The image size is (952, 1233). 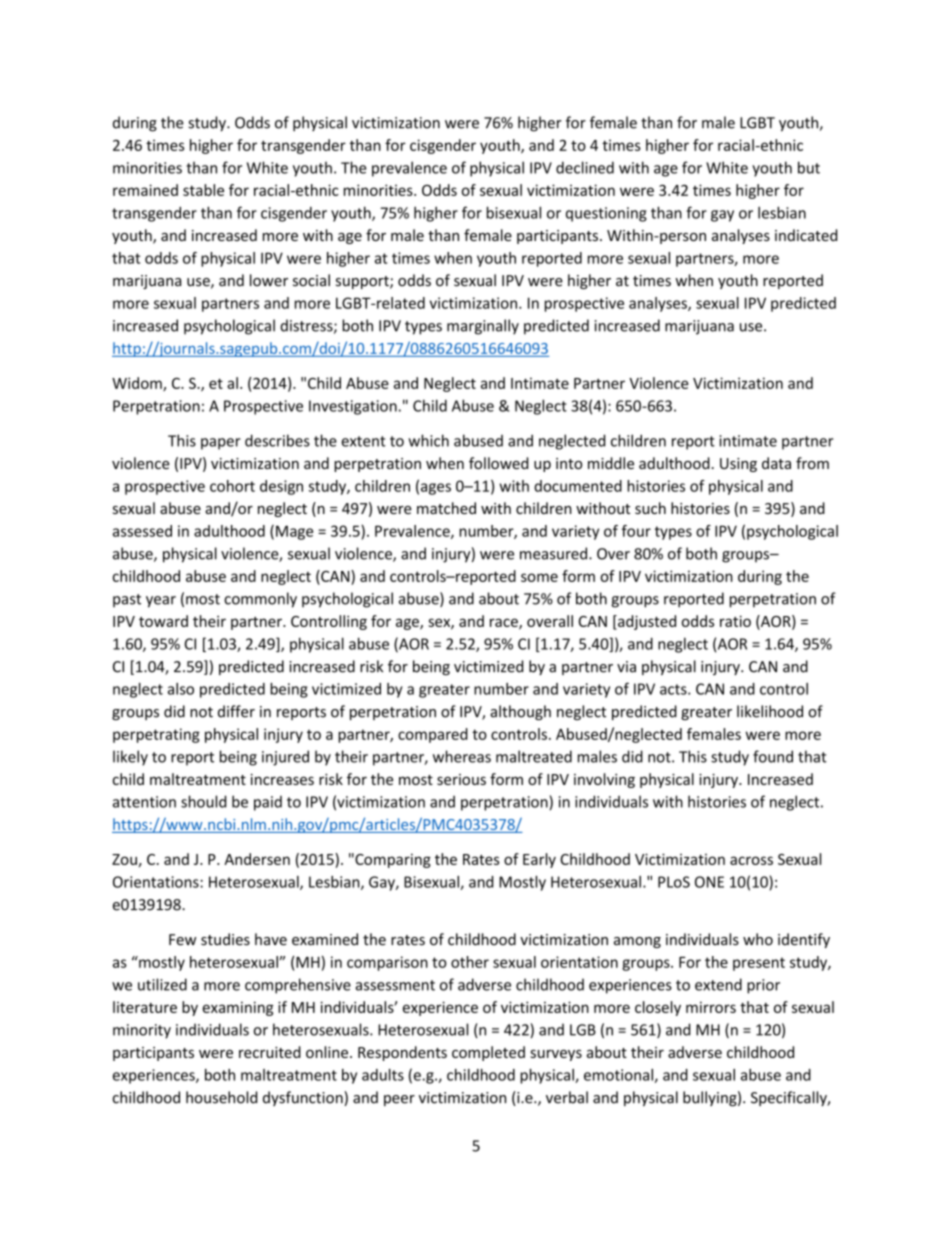 I want to click on four, so click(x=636, y=531).
